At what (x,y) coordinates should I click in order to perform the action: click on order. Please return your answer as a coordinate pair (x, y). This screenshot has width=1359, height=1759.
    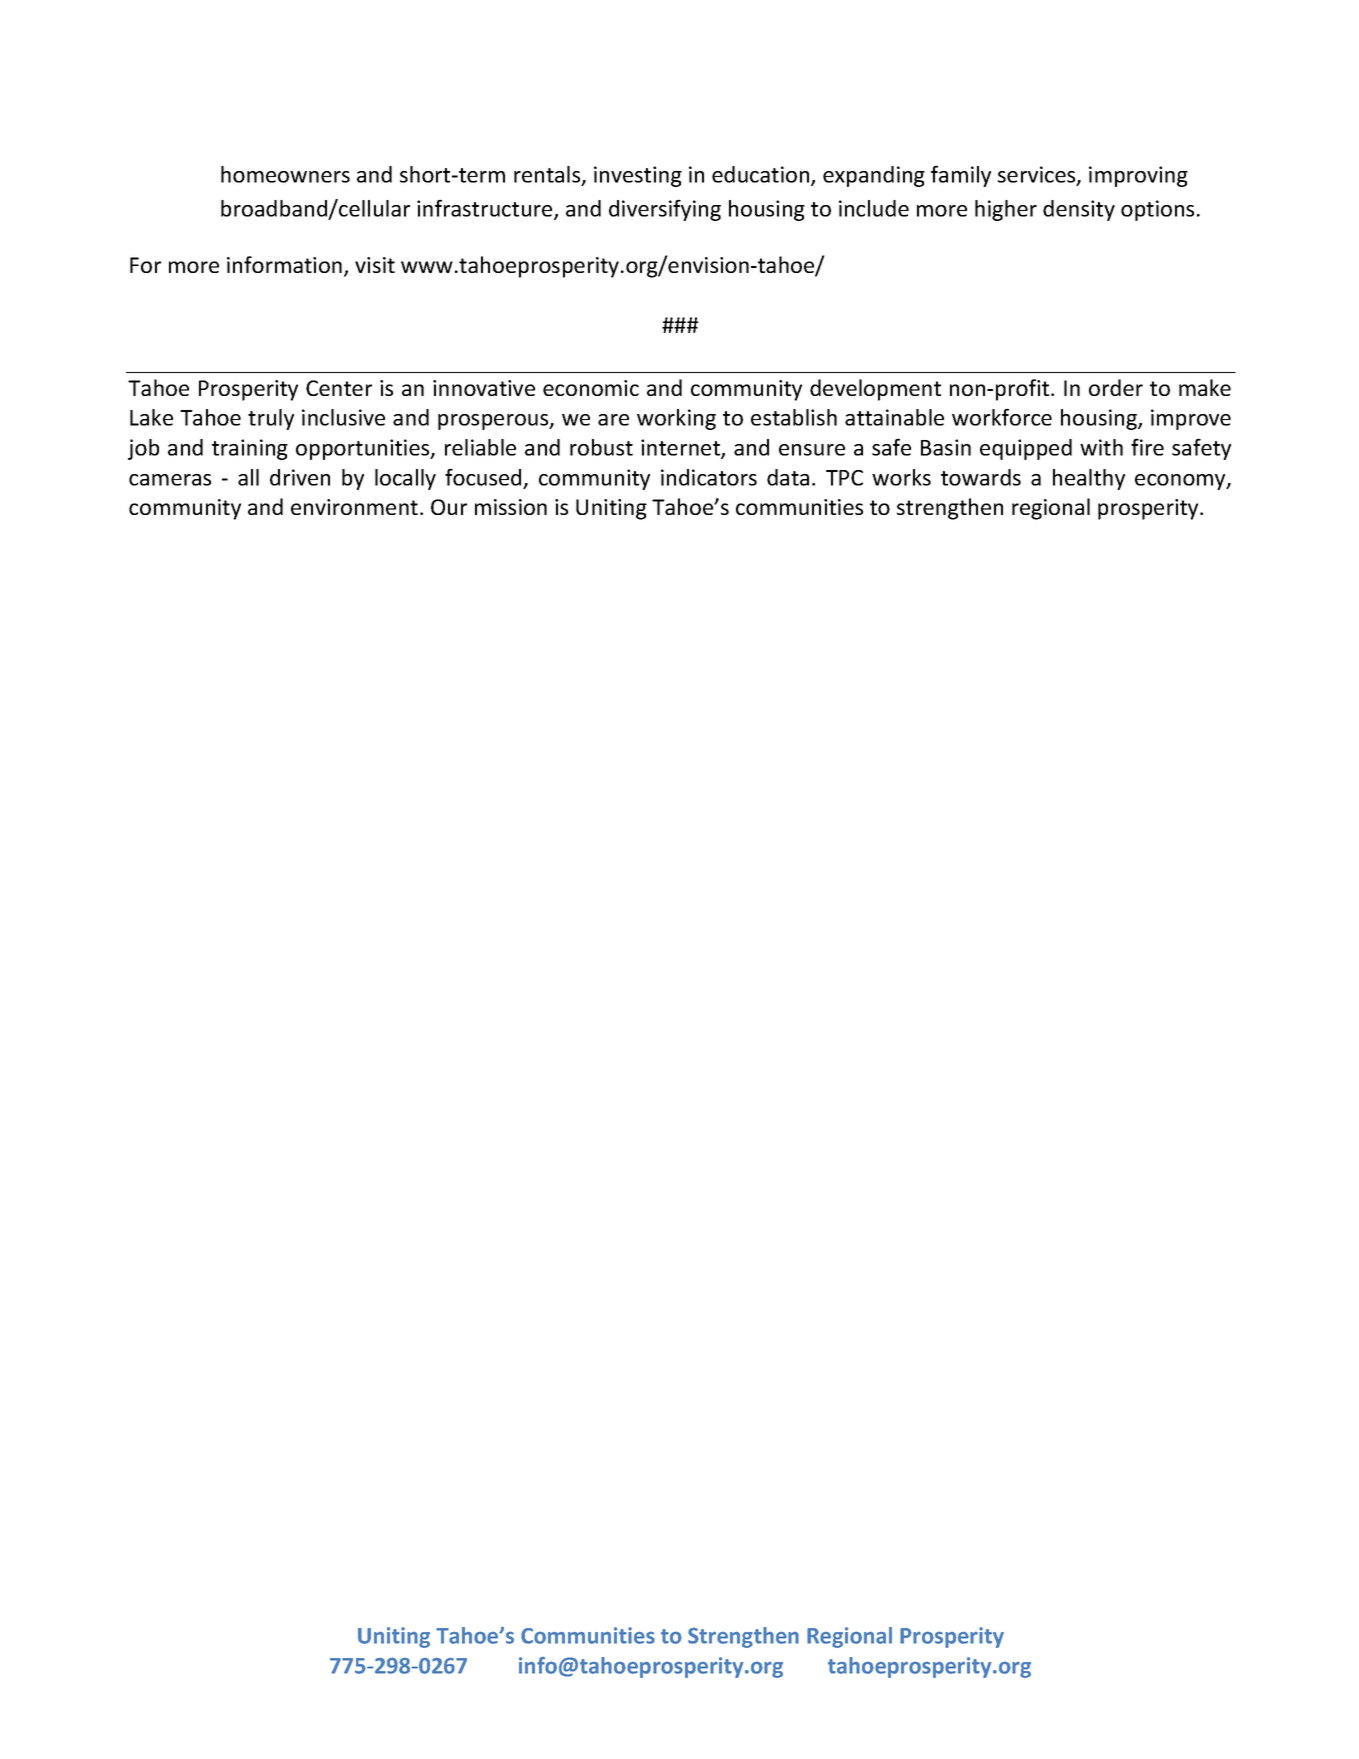
    Looking at the image, I should click on (1116, 387).
